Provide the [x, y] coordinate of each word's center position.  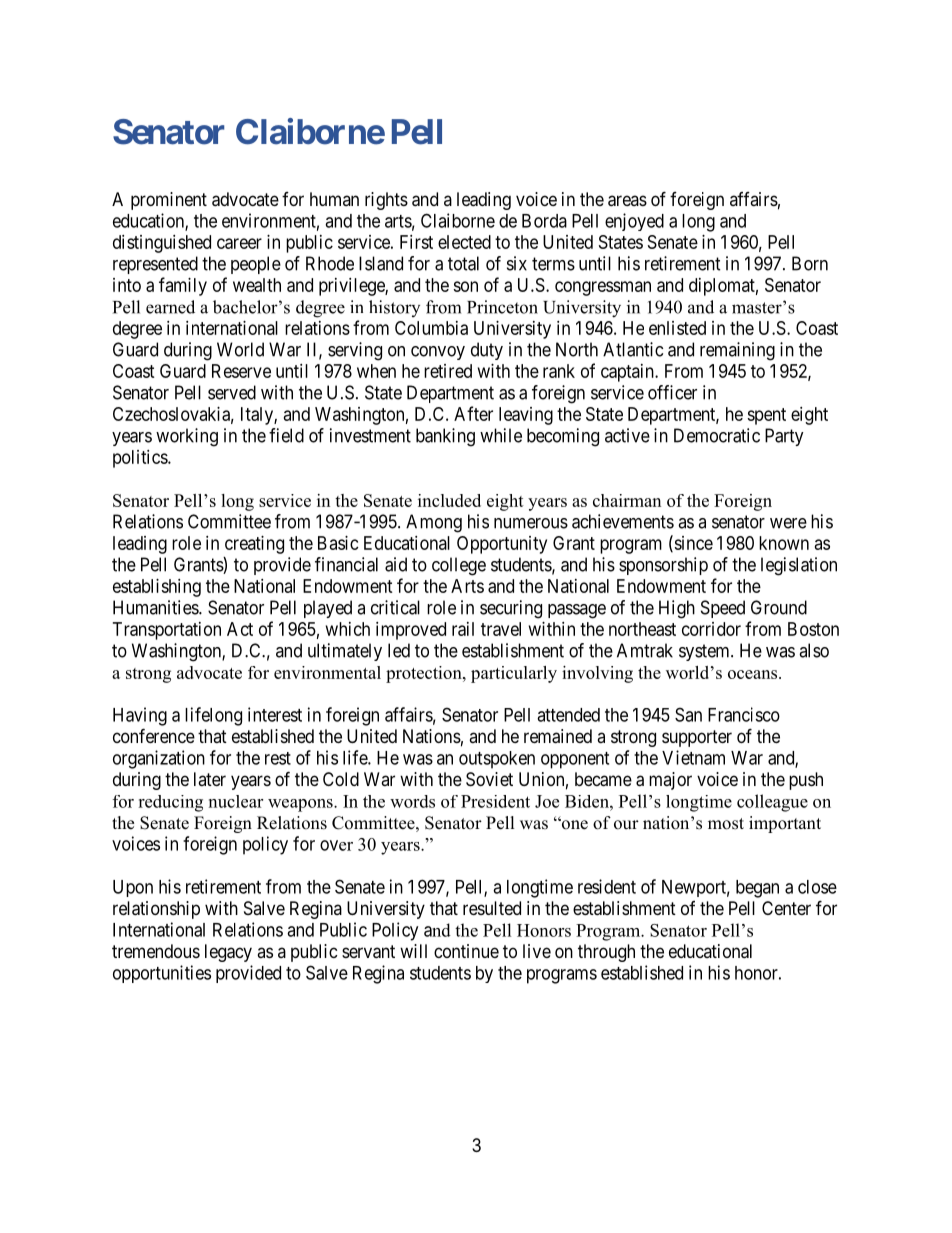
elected [464, 242]
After [473, 413]
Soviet [489, 779]
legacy [228, 953]
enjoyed [634, 222]
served [232, 392]
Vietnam [693, 757]
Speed [723, 609]
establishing [157, 588]
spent [766, 416]
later [210, 779]
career [239, 243]
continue [466, 951]
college [459, 566]
